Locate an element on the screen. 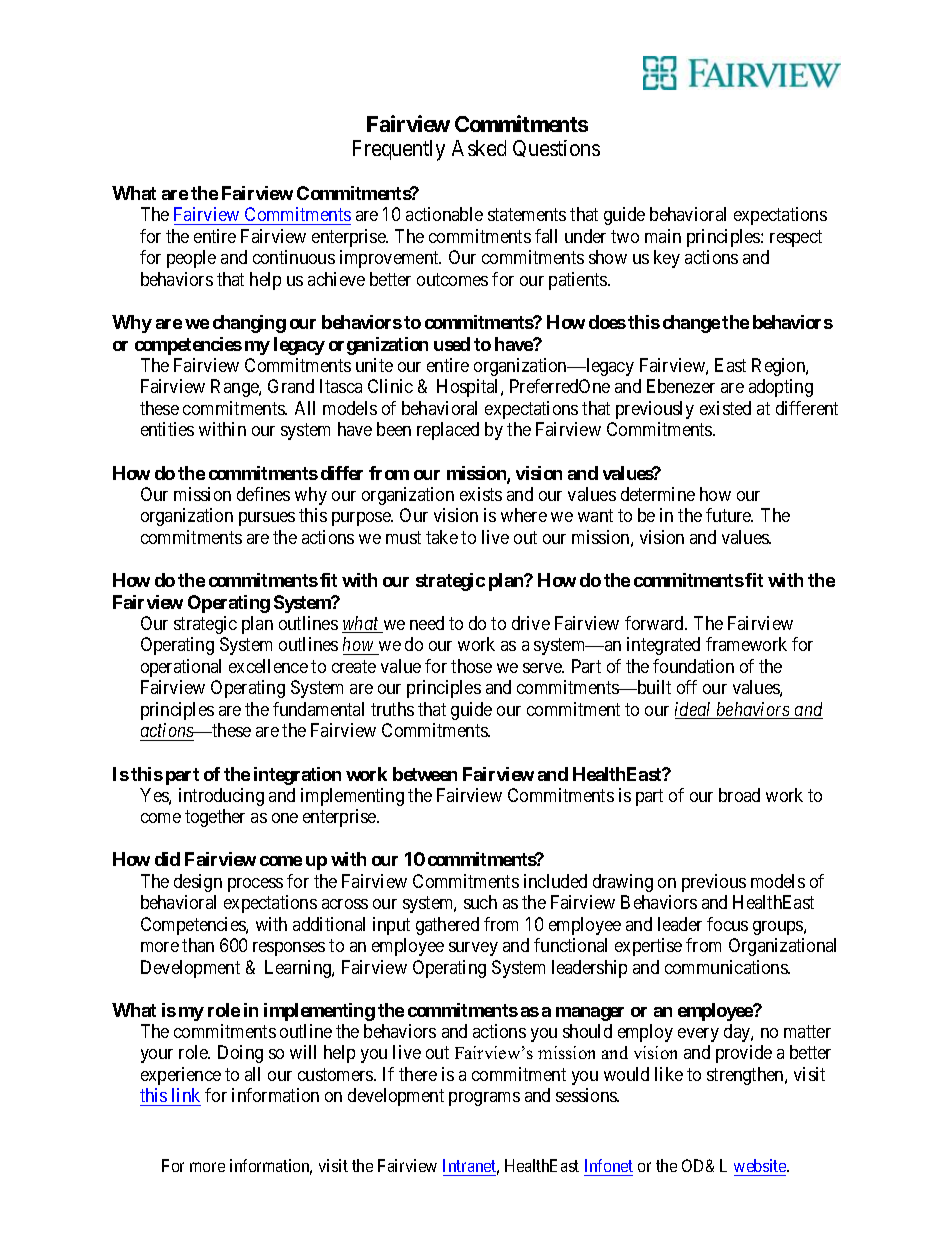 The width and height of the screenshot is (952, 1233). replaced is located at coordinates (448, 431).
